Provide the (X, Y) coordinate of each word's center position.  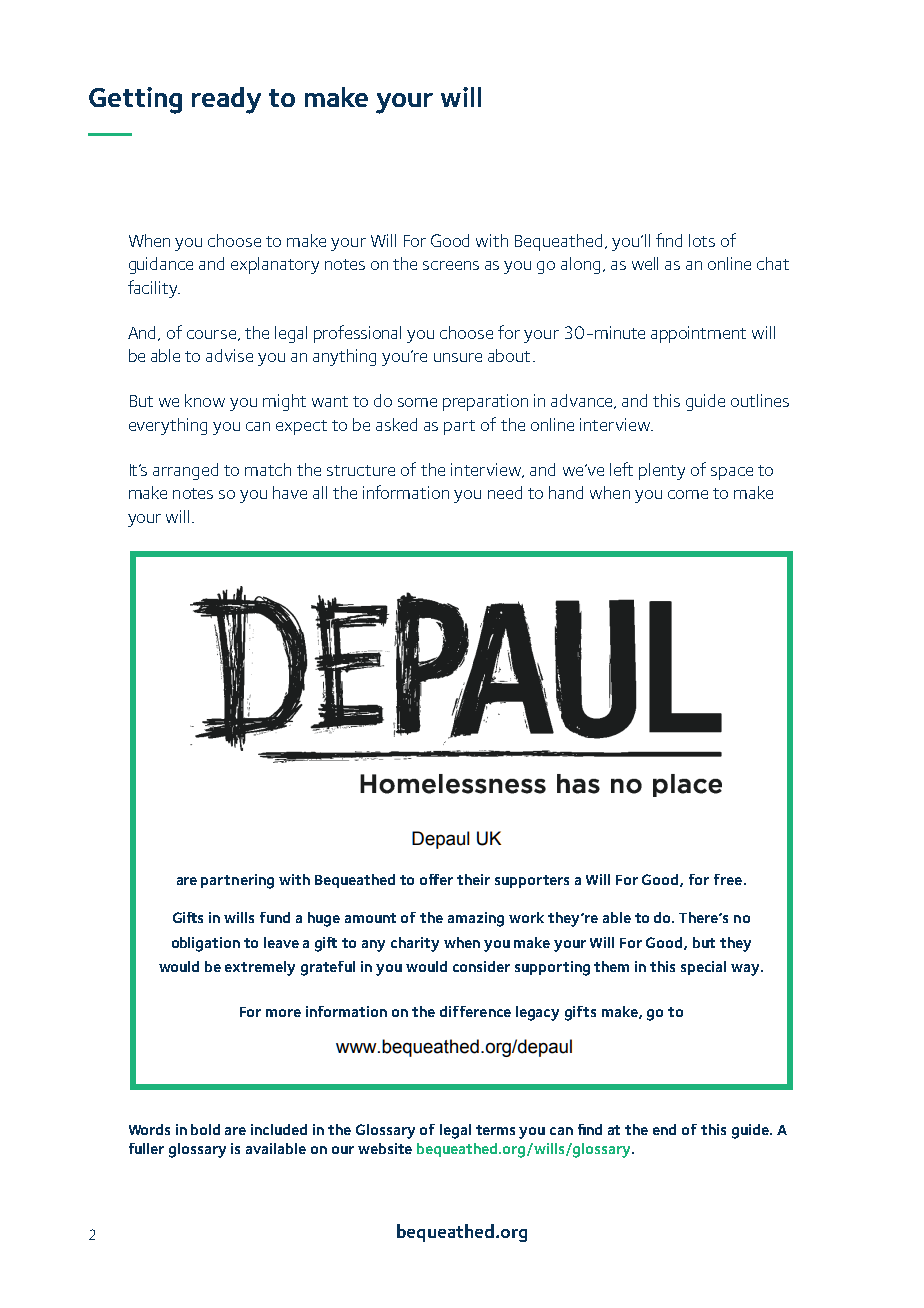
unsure (458, 357)
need (505, 492)
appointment (698, 334)
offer (436, 879)
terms (495, 1130)
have (290, 492)
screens (451, 265)
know (205, 400)
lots (702, 240)
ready (226, 100)
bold (205, 1129)
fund (275, 917)
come (688, 494)
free (729, 879)
